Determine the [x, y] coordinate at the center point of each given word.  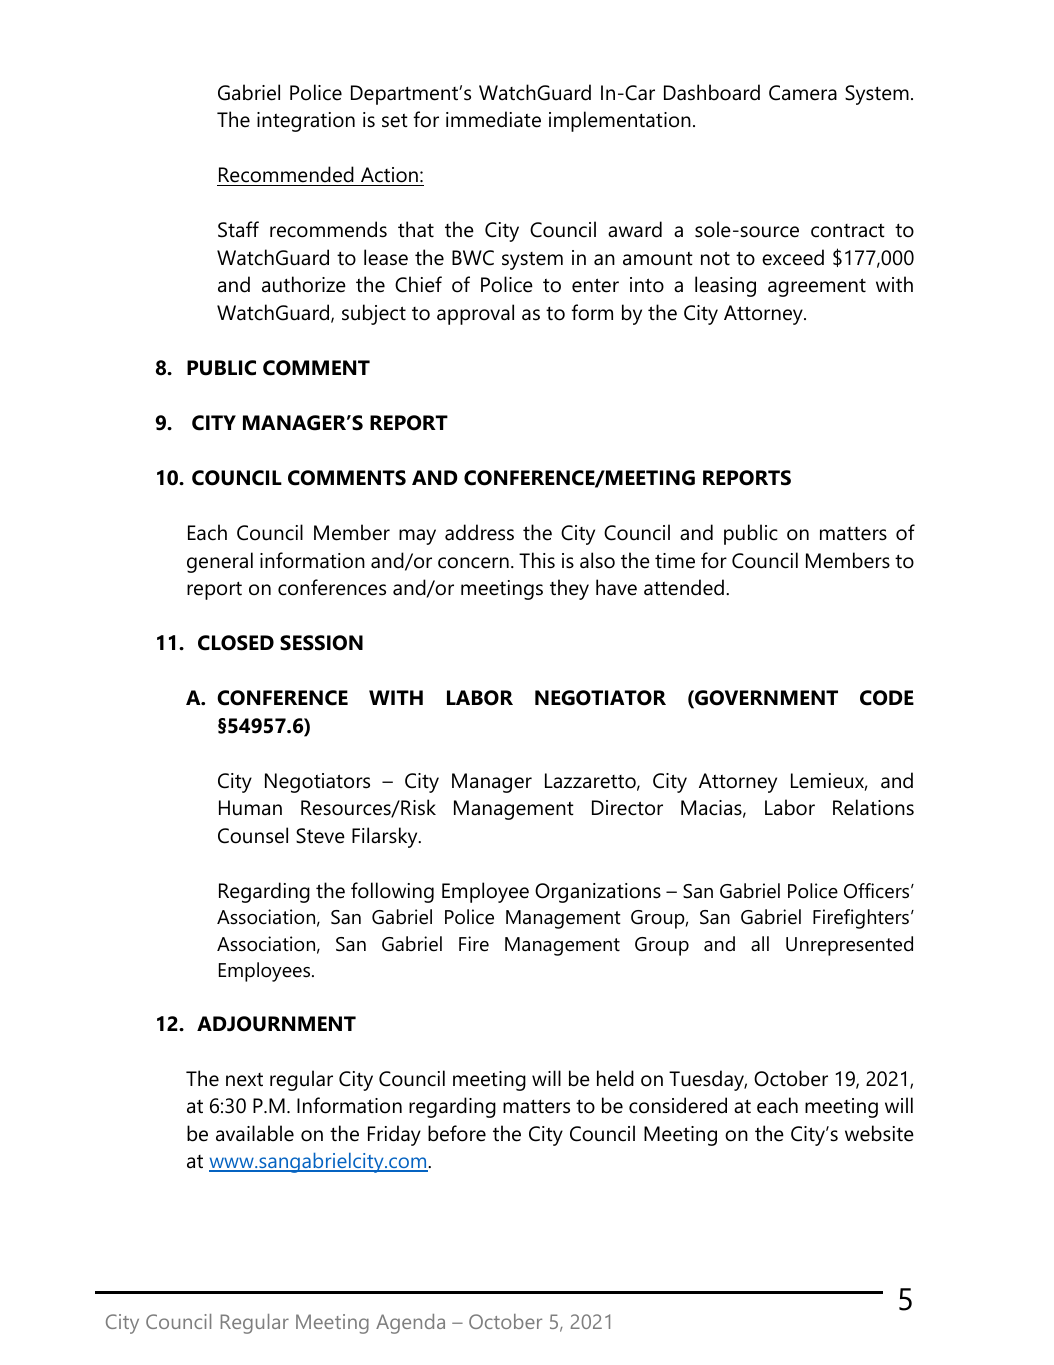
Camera [803, 93]
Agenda [410, 1324]
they [569, 589]
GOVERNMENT [765, 699]
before [457, 1133]
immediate [493, 119]
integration [306, 122]
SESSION [321, 643]
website [879, 1133]
